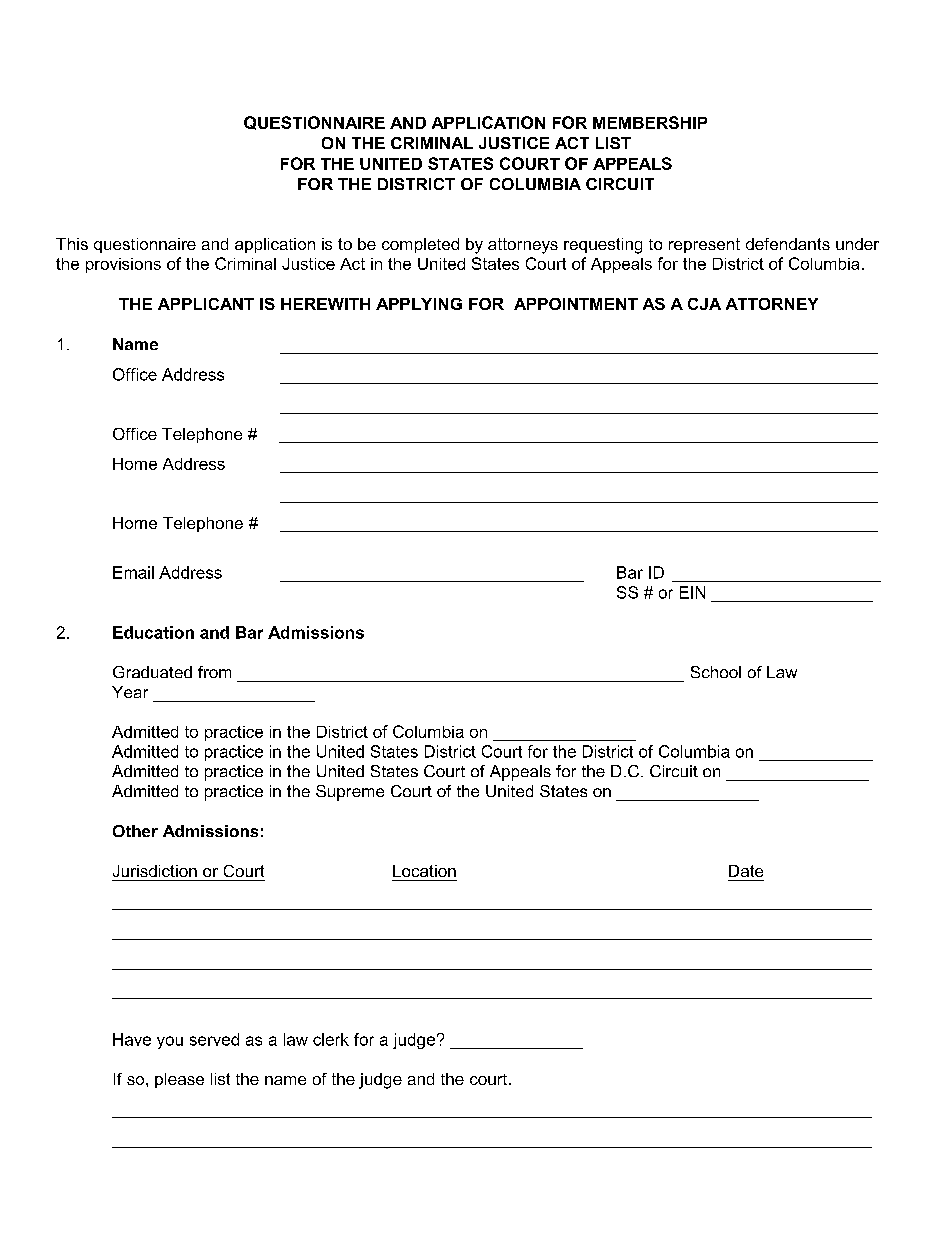 This image has width=952, height=1233. I want to click on completed, so click(420, 245).
